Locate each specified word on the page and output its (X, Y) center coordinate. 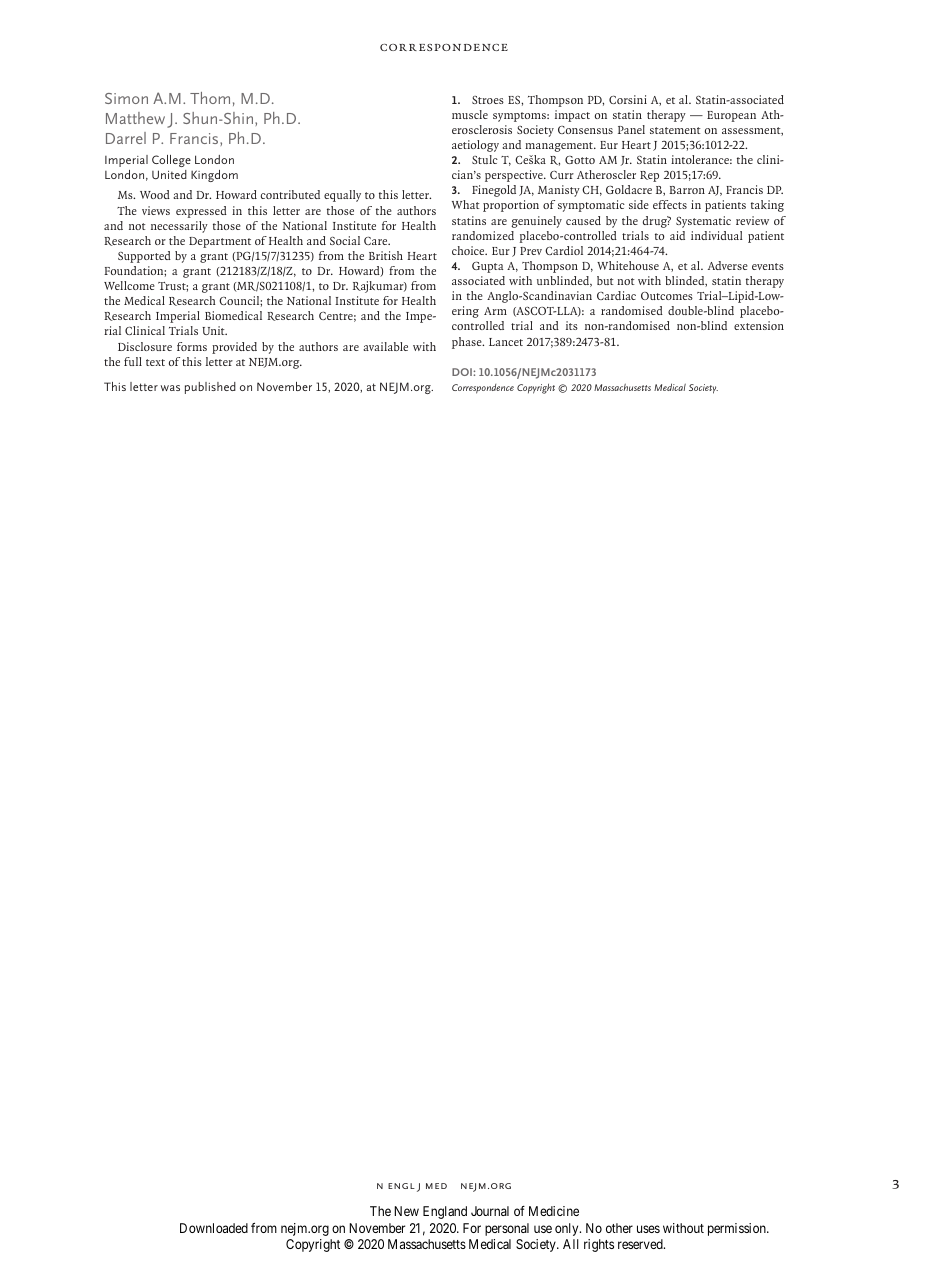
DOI (463, 372)
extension (759, 325)
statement (675, 130)
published (210, 388)
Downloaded (214, 1228)
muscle (470, 114)
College (171, 161)
